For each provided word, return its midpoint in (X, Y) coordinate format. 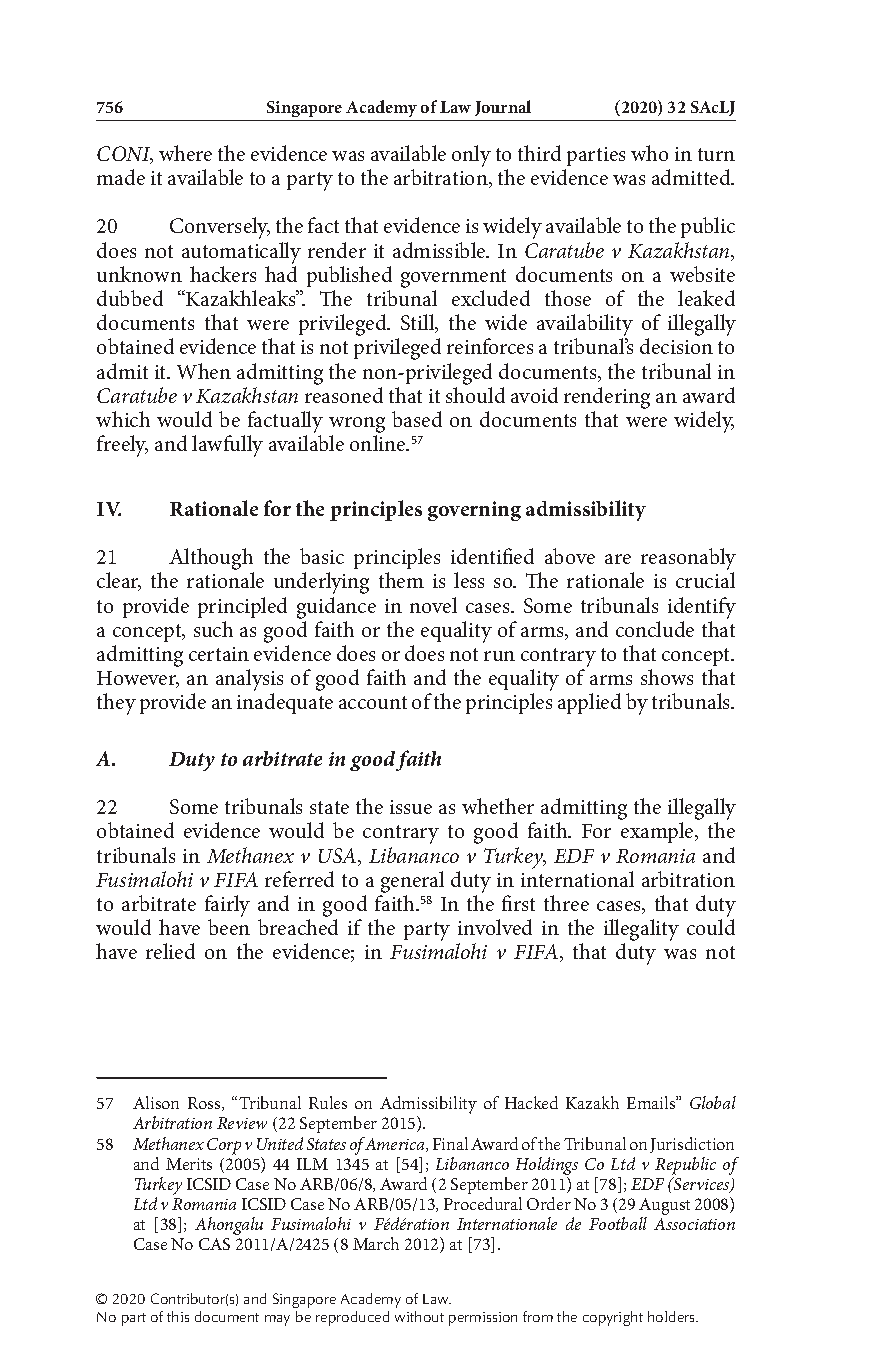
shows (667, 677)
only (471, 156)
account (373, 702)
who (649, 153)
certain (219, 654)
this (178, 1316)
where (185, 153)
